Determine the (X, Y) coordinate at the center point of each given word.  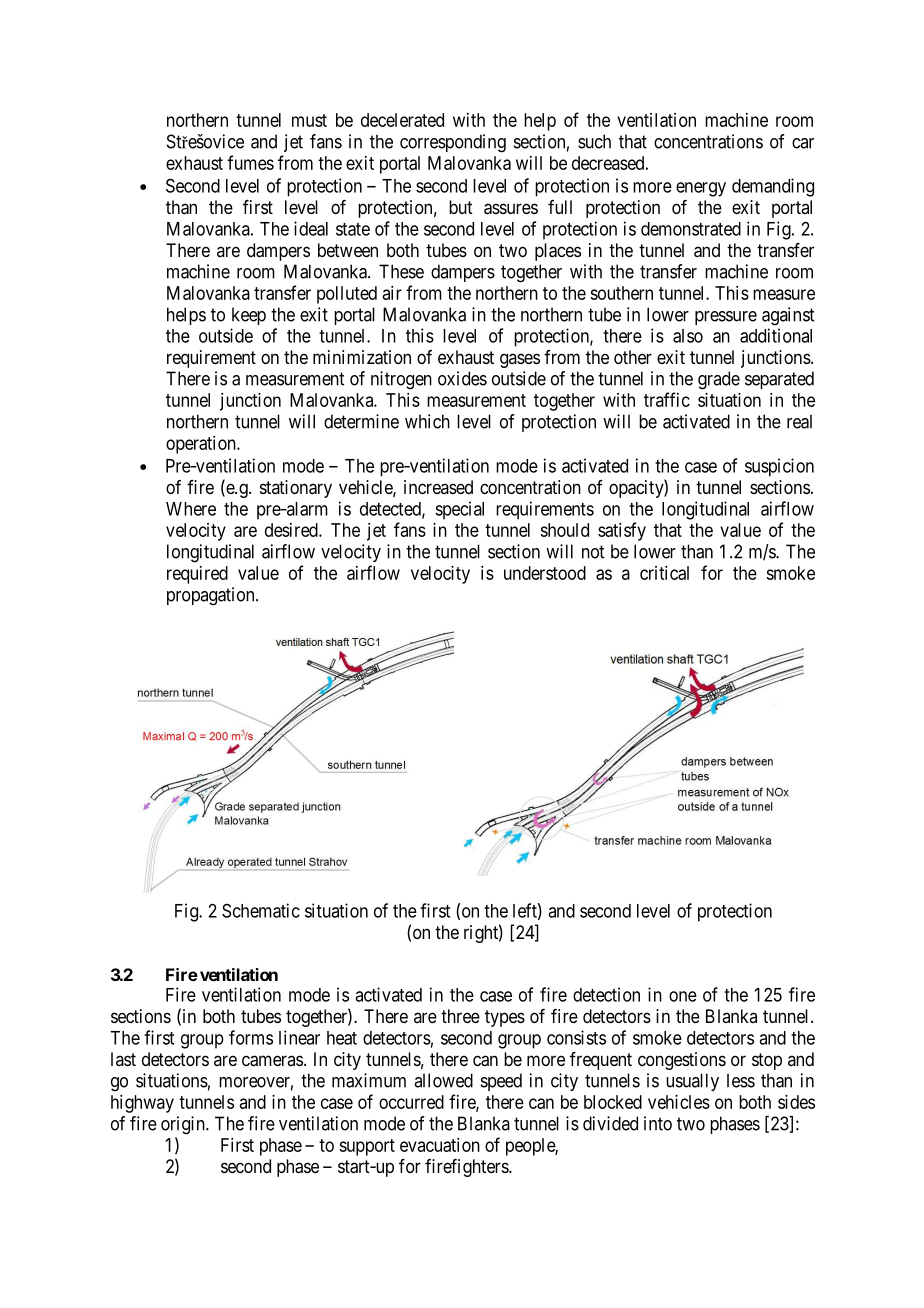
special (459, 510)
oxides (462, 378)
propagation (212, 596)
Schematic (261, 910)
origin (184, 1125)
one (683, 996)
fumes (250, 162)
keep (249, 316)
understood (545, 573)
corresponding (453, 143)
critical (664, 573)
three (460, 1016)
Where (191, 509)
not (593, 552)
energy (701, 189)
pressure (726, 318)
